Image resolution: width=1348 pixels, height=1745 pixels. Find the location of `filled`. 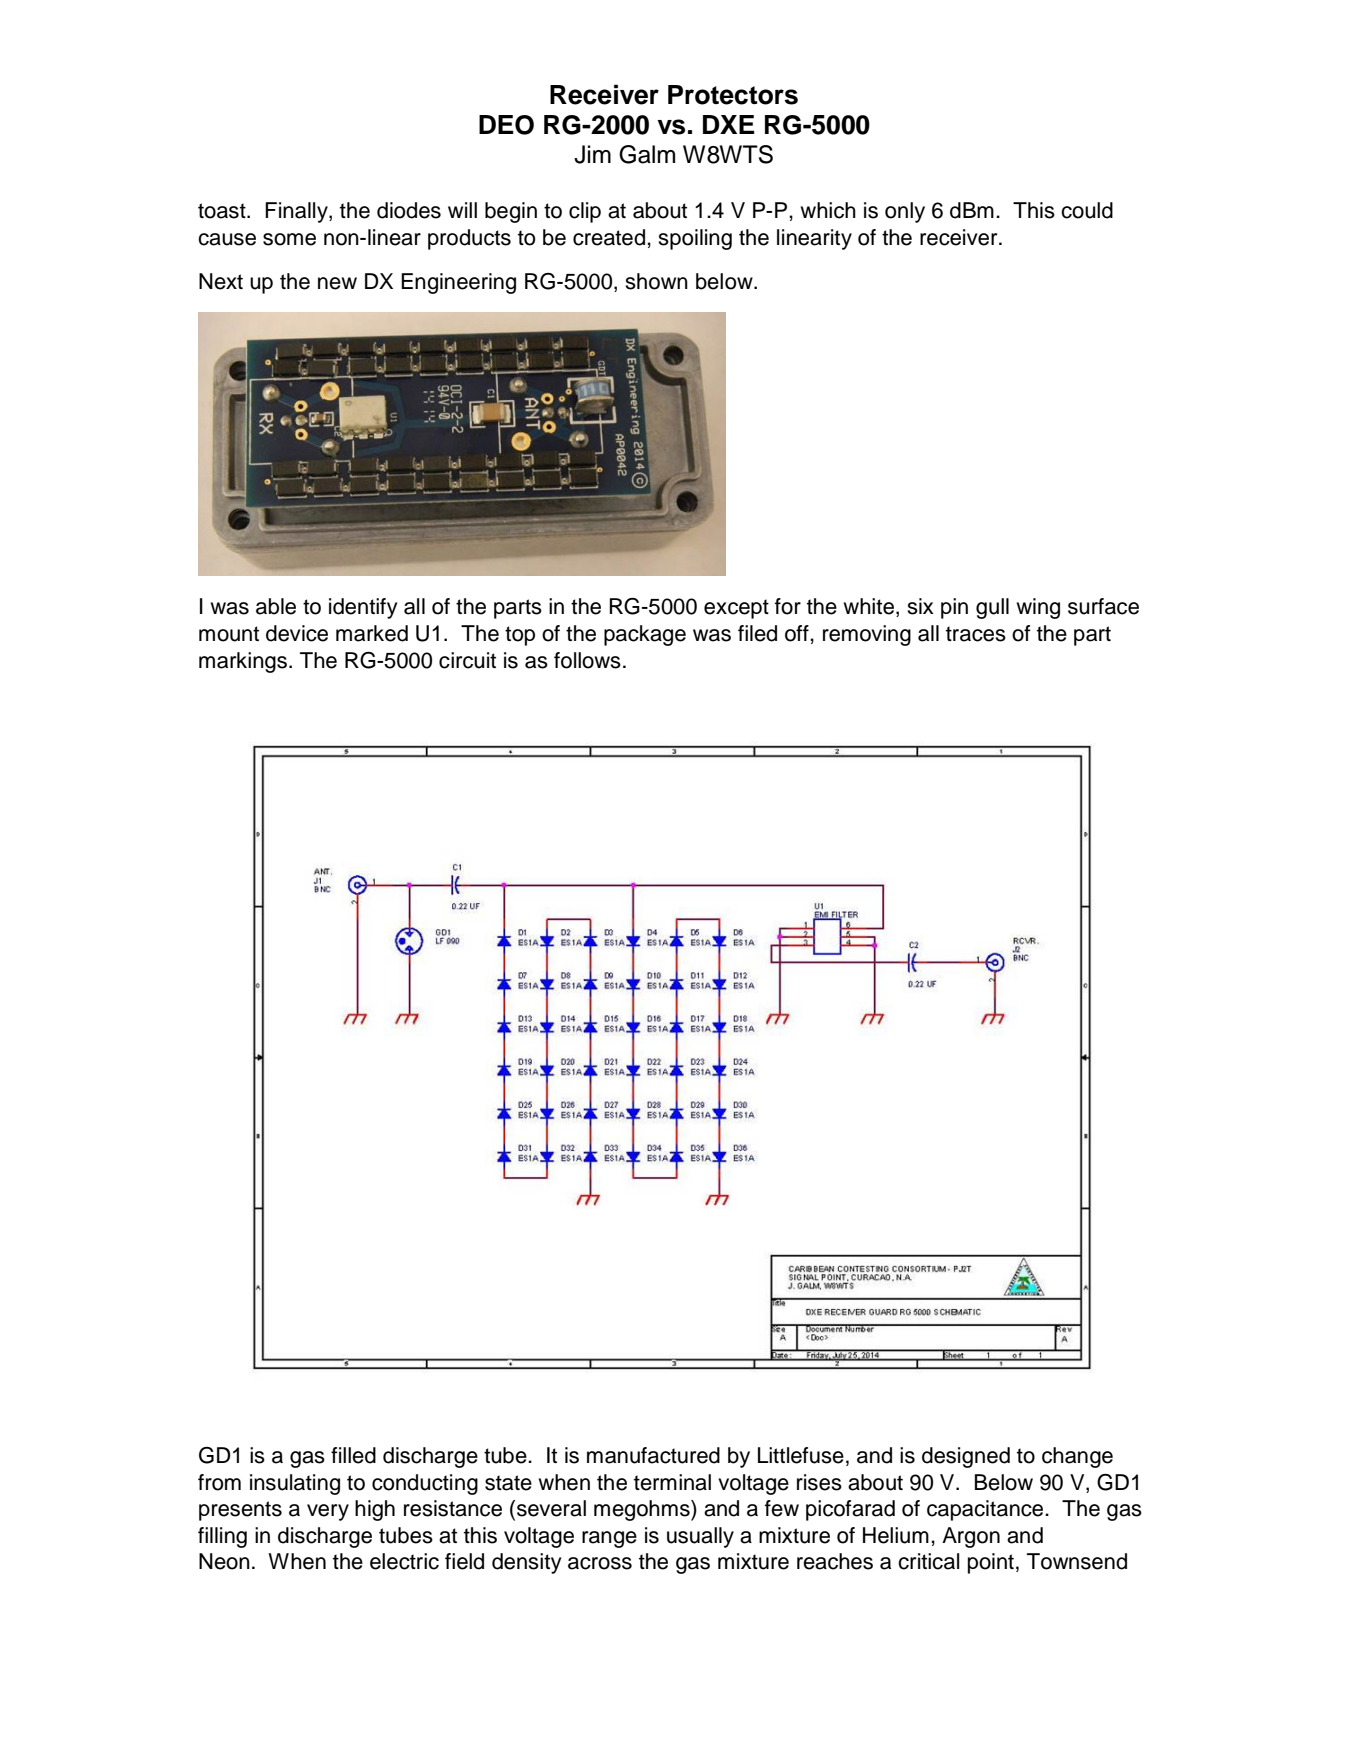

filled is located at coordinates (353, 1455).
